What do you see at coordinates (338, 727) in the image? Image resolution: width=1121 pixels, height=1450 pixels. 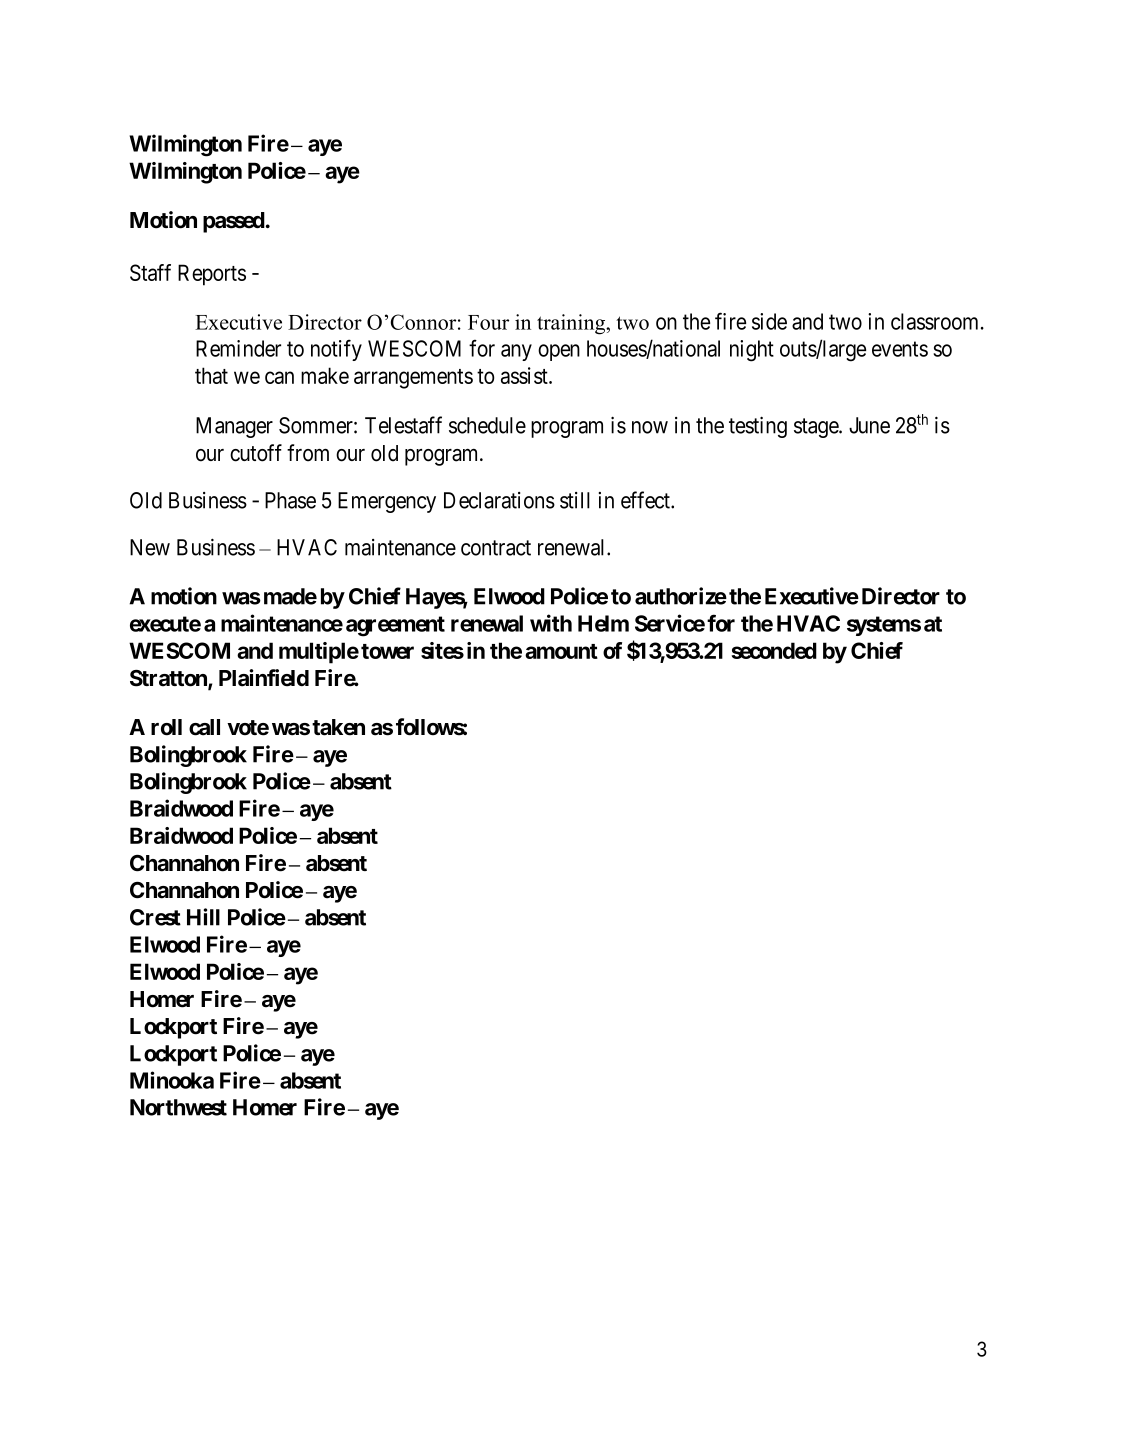 I see `taken` at bounding box center [338, 727].
